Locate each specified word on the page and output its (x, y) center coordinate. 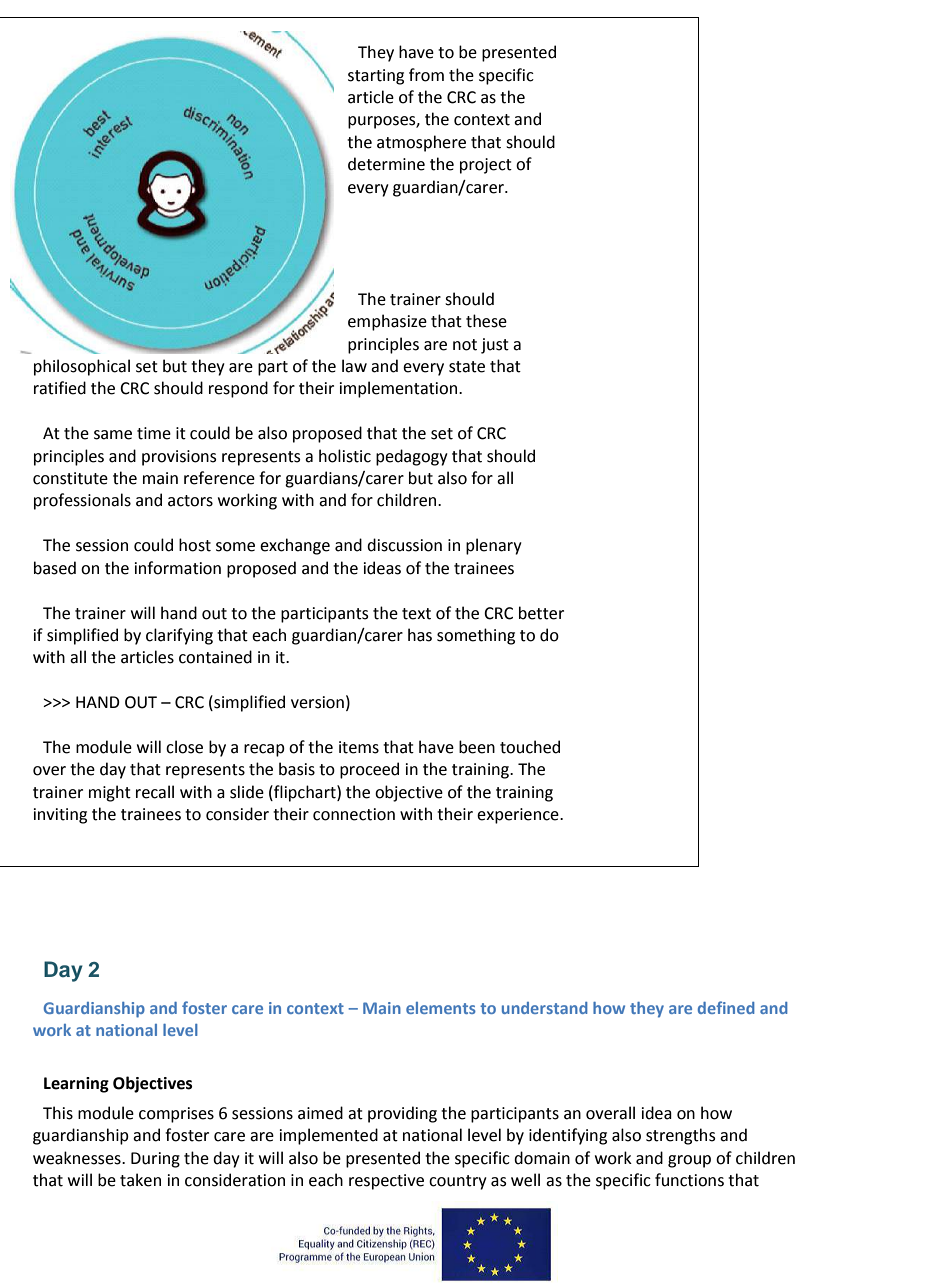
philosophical (82, 367)
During (155, 1160)
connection (354, 814)
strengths (681, 1136)
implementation (400, 389)
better (541, 613)
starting (376, 77)
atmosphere (421, 143)
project (486, 166)
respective (386, 1182)
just (495, 346)
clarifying (179, 636)
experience (519, 816)
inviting (60, 816)
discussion (404, 545)
